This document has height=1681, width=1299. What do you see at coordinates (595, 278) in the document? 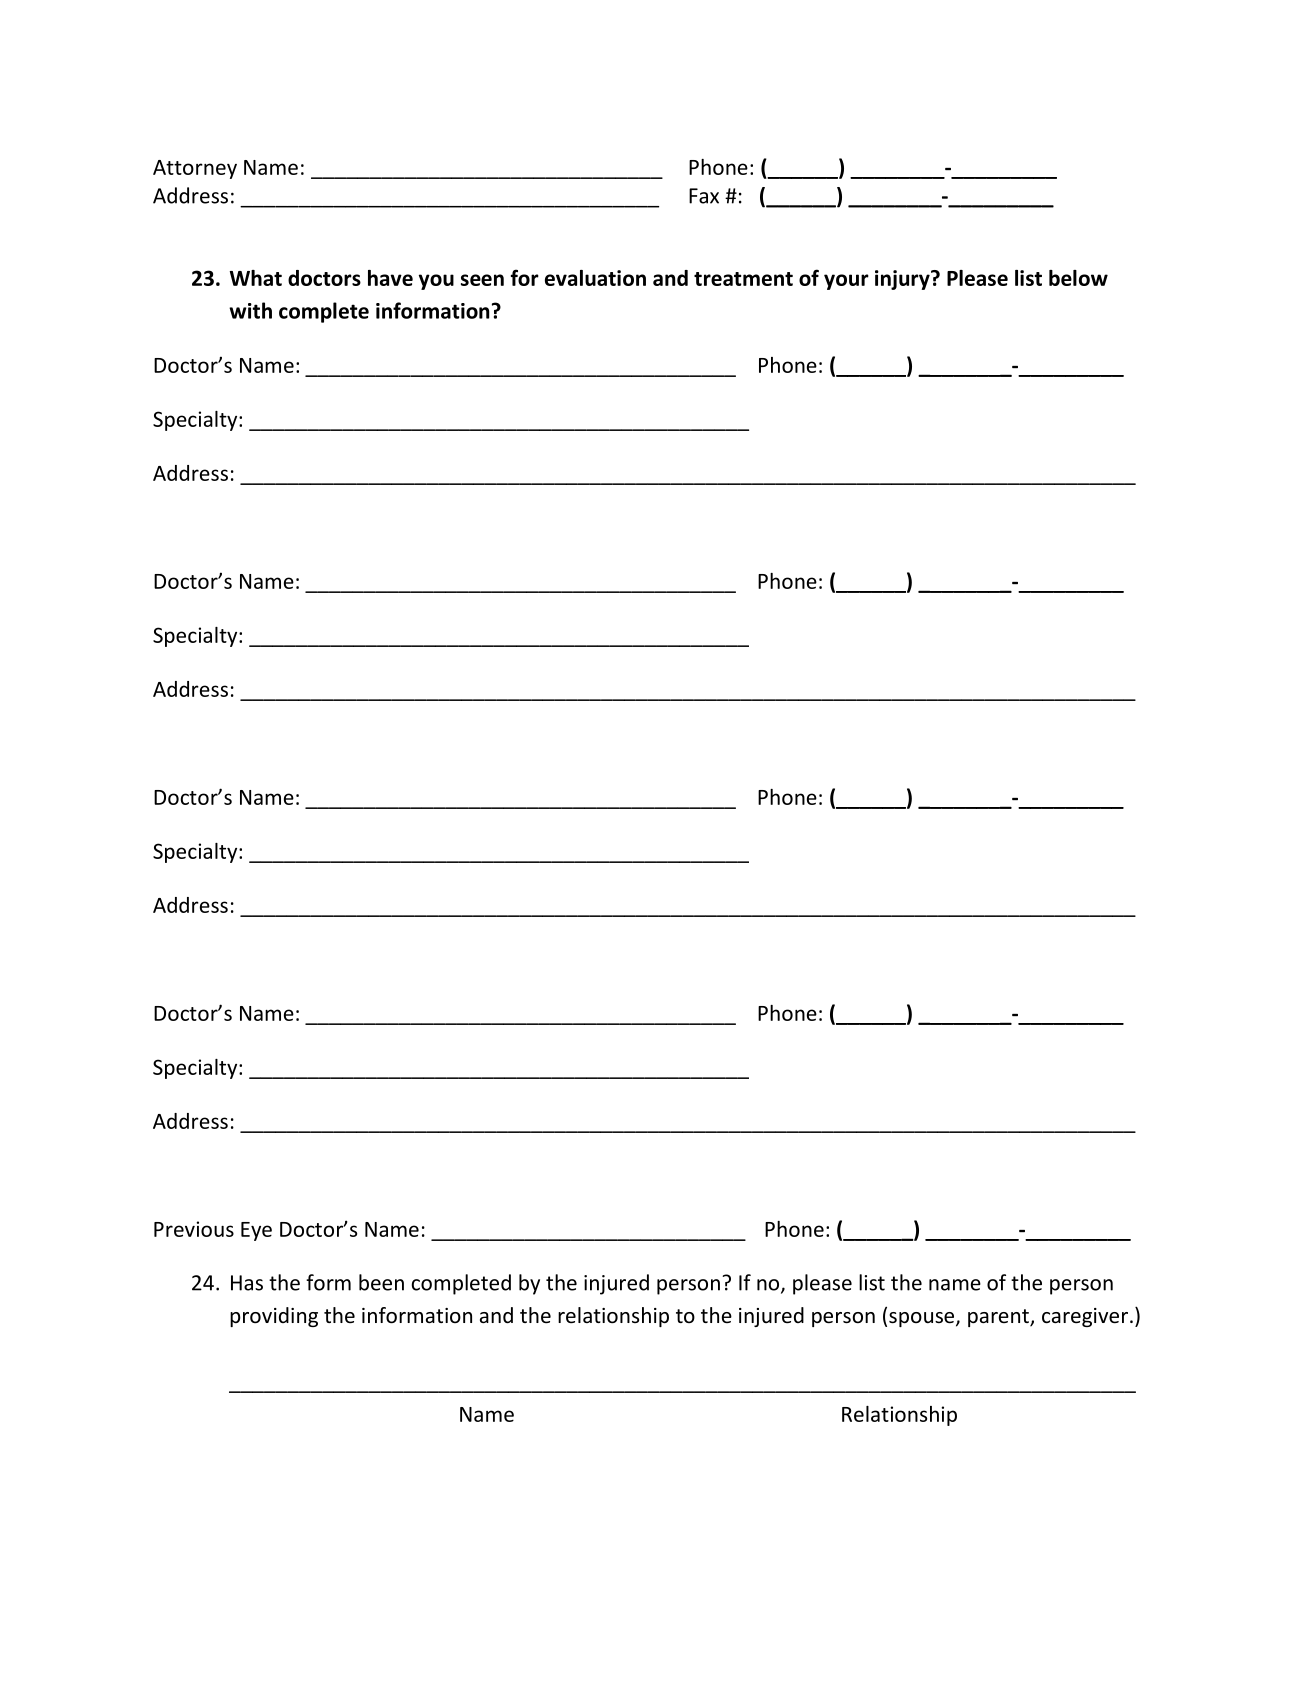
I see `evaluation` at bounding box center [595, 278].
